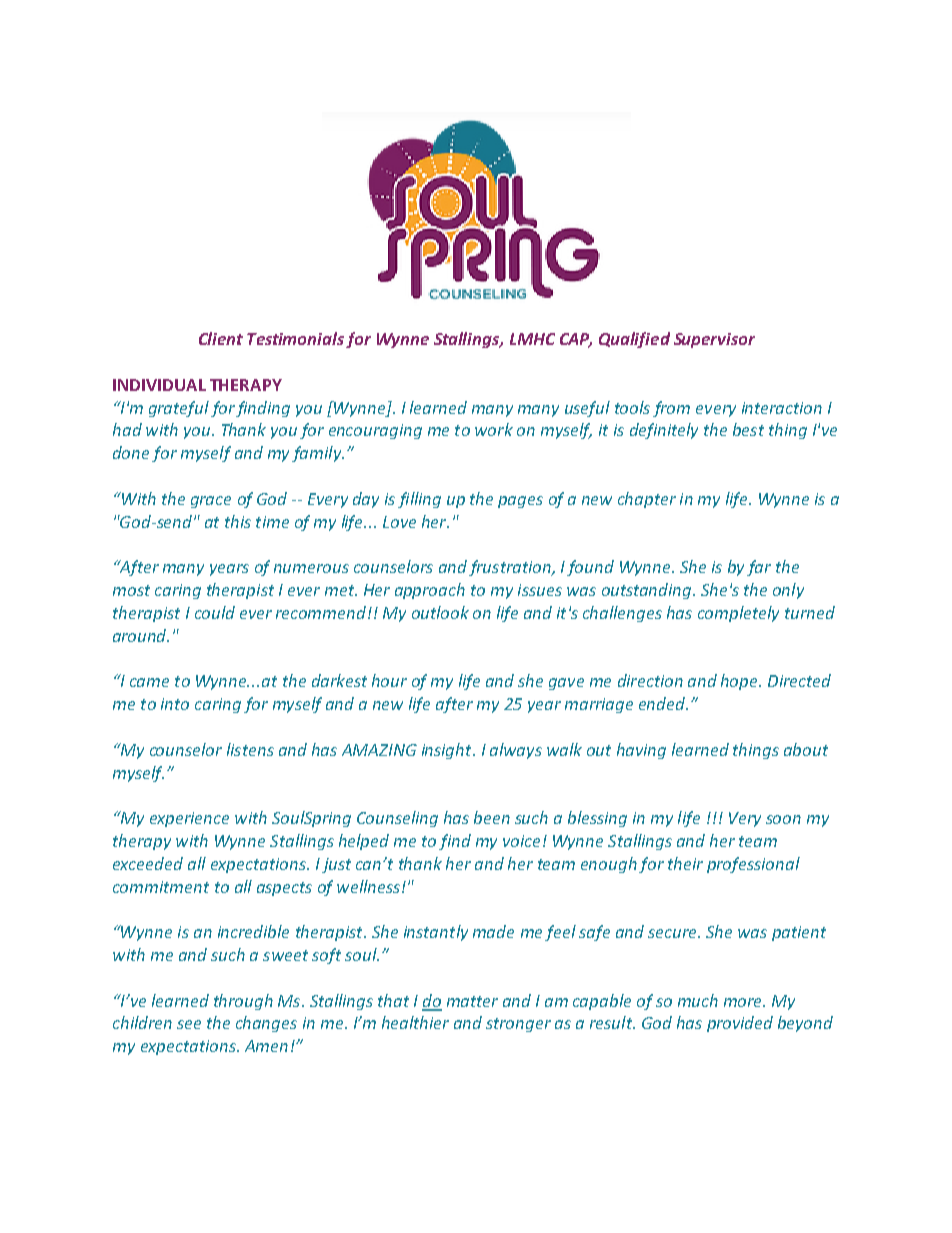 The width and height of the screenshot is (952, 1233). What do you see at coordinates (189, 819) in the screenshot?
I see `experience` at bounding box center [189, 819].
